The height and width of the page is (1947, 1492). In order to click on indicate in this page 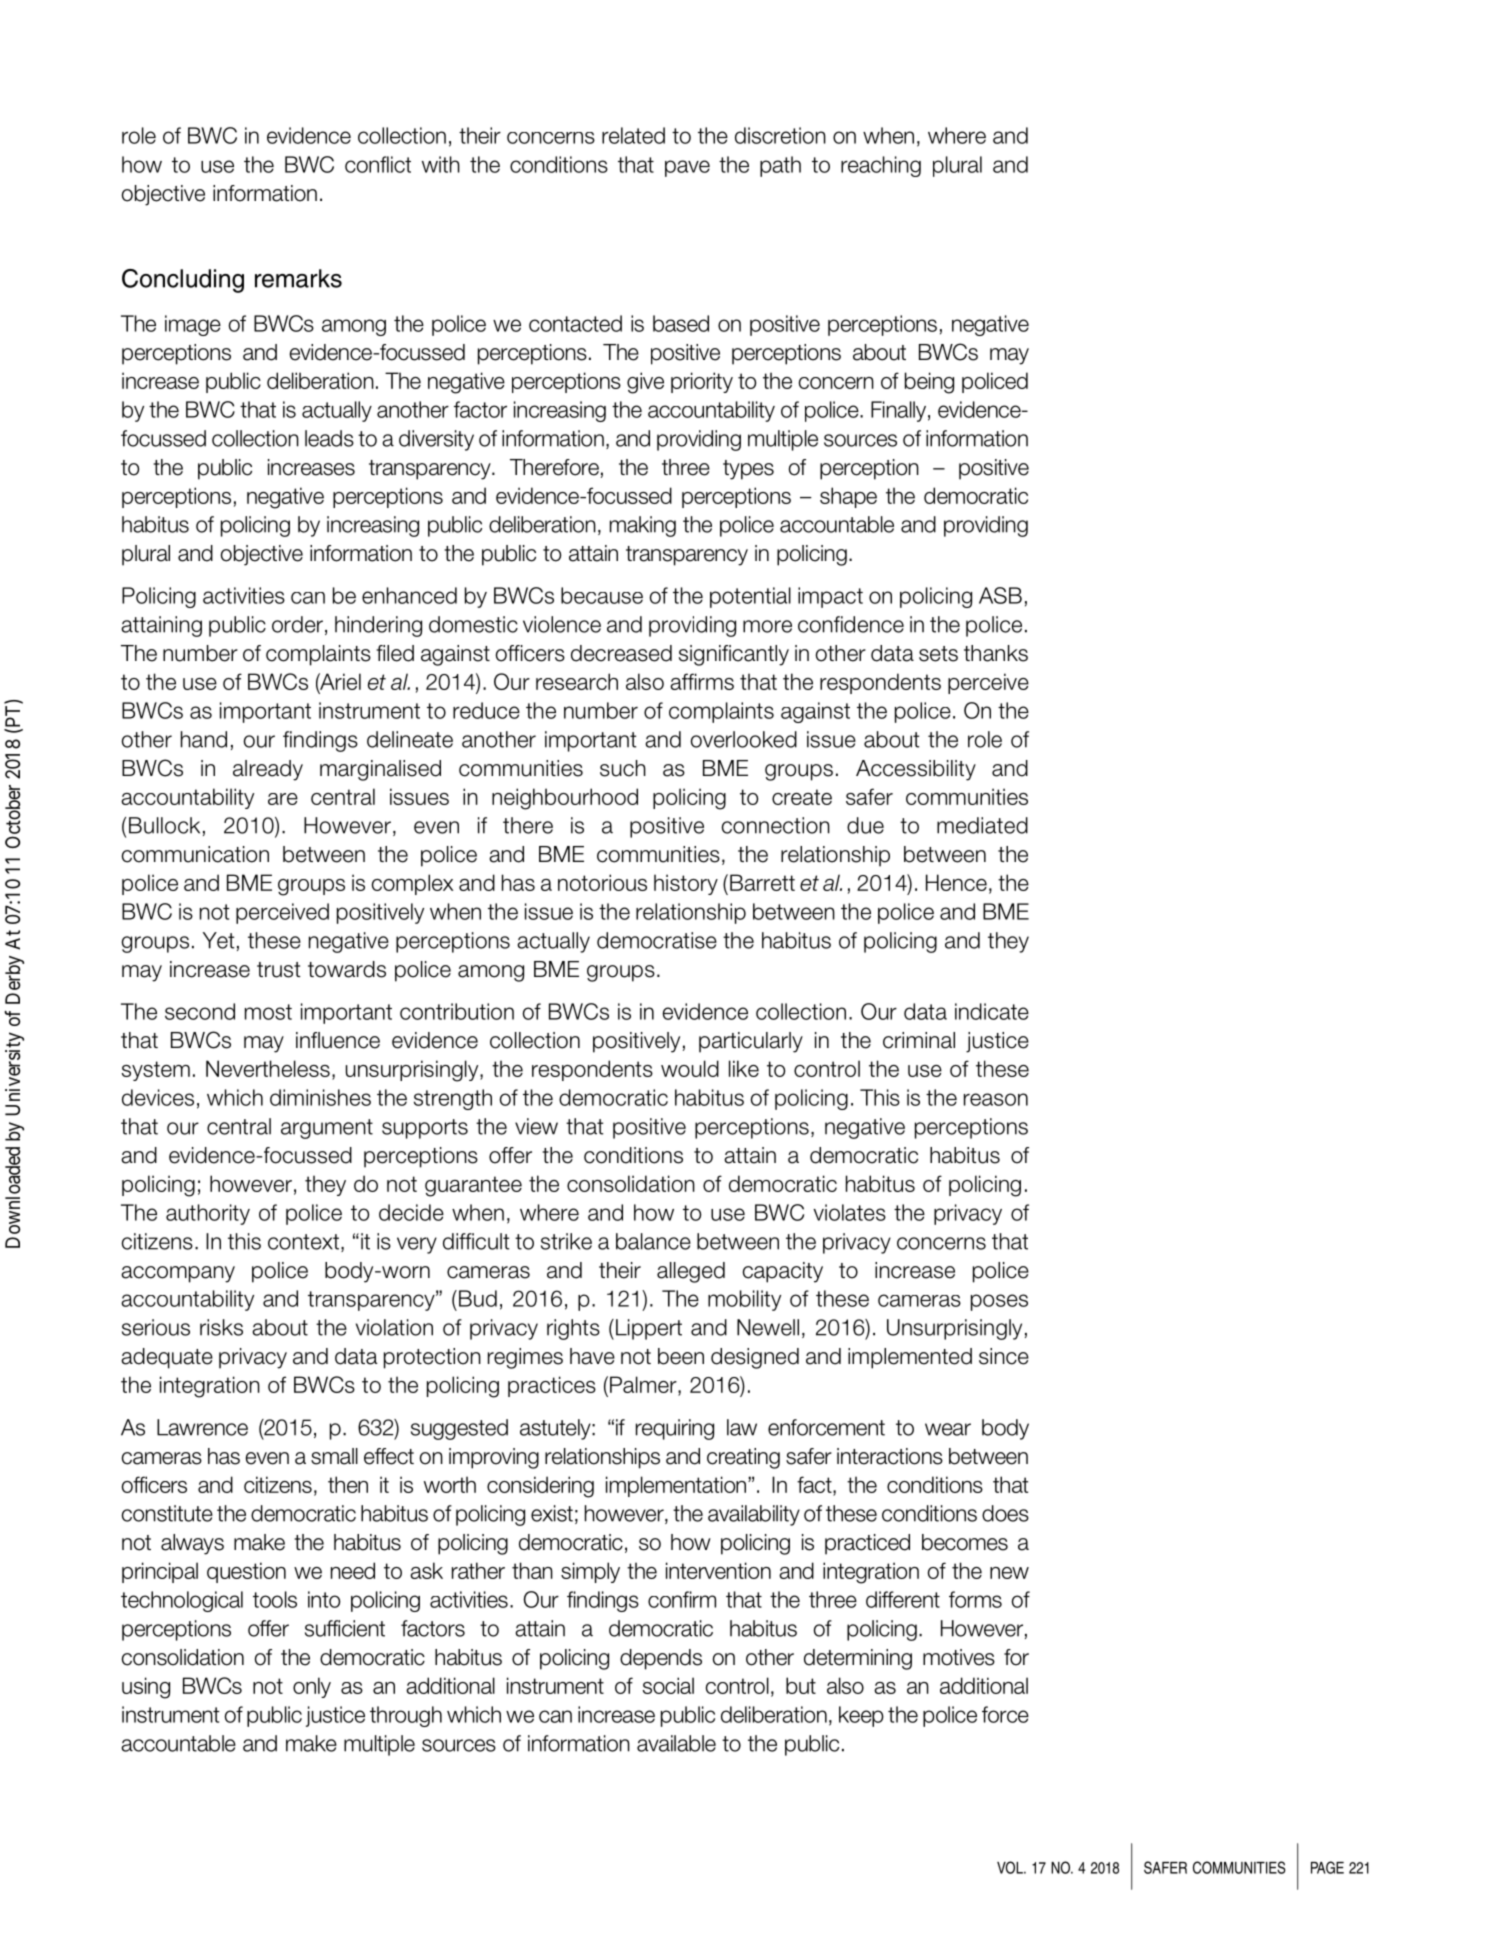, I will do `click(992, 1011)`.
